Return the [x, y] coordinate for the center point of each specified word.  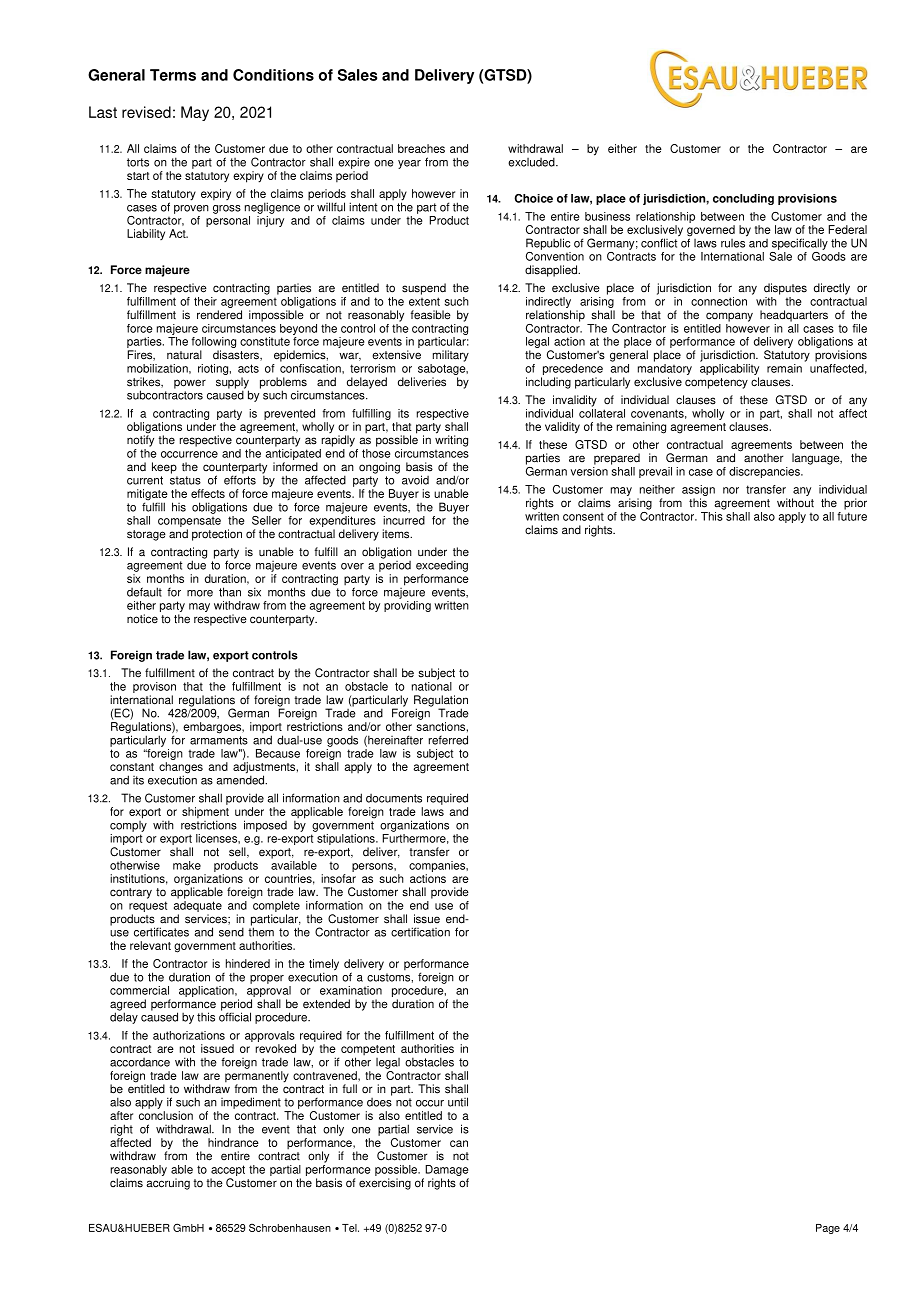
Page [828, 1229]
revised [146, 112]
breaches [421, 148]
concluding [743, 199]
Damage [446, 1170]
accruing [168, 1184]
